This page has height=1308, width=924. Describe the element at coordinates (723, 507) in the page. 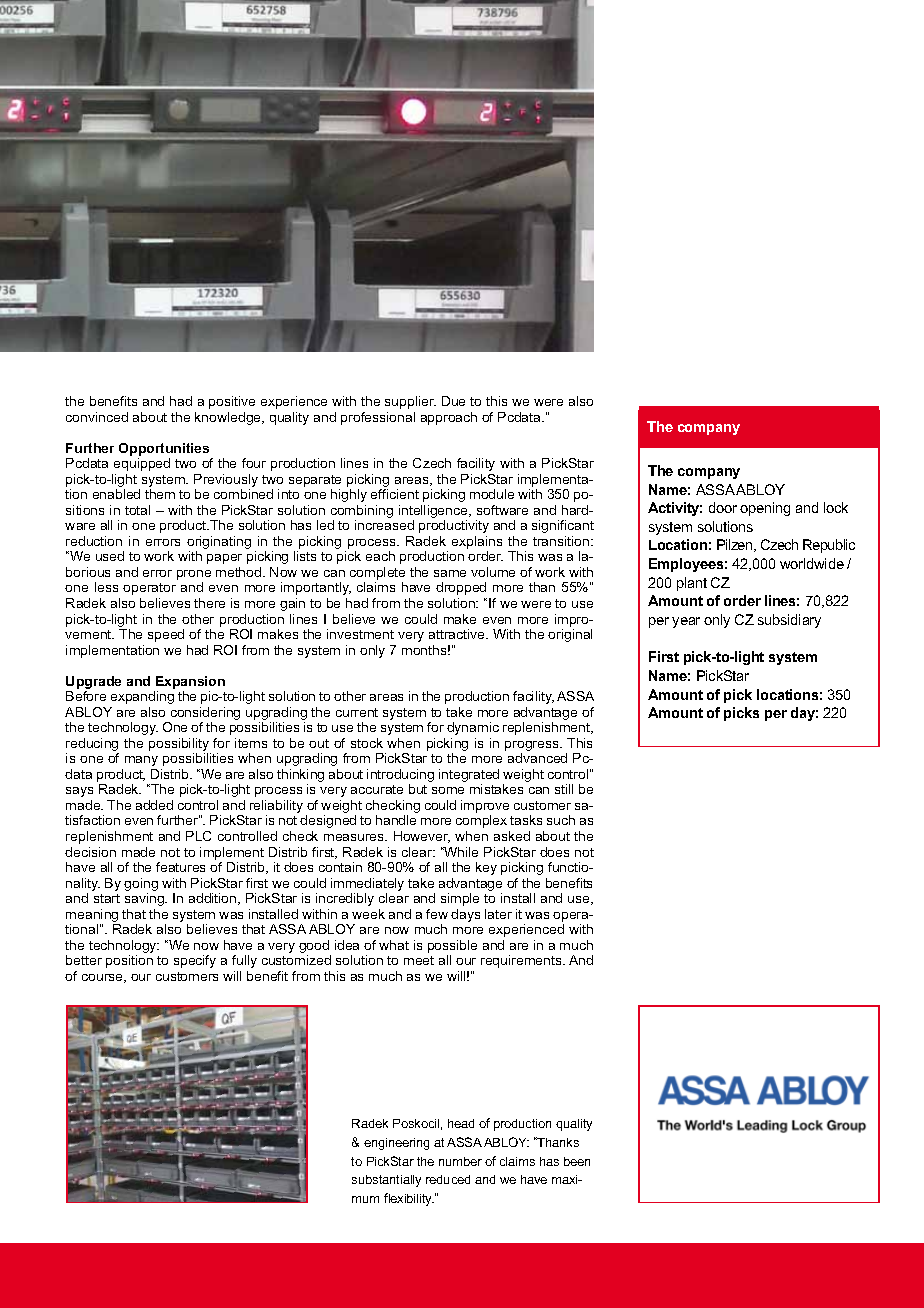

I see `door` at that location.
